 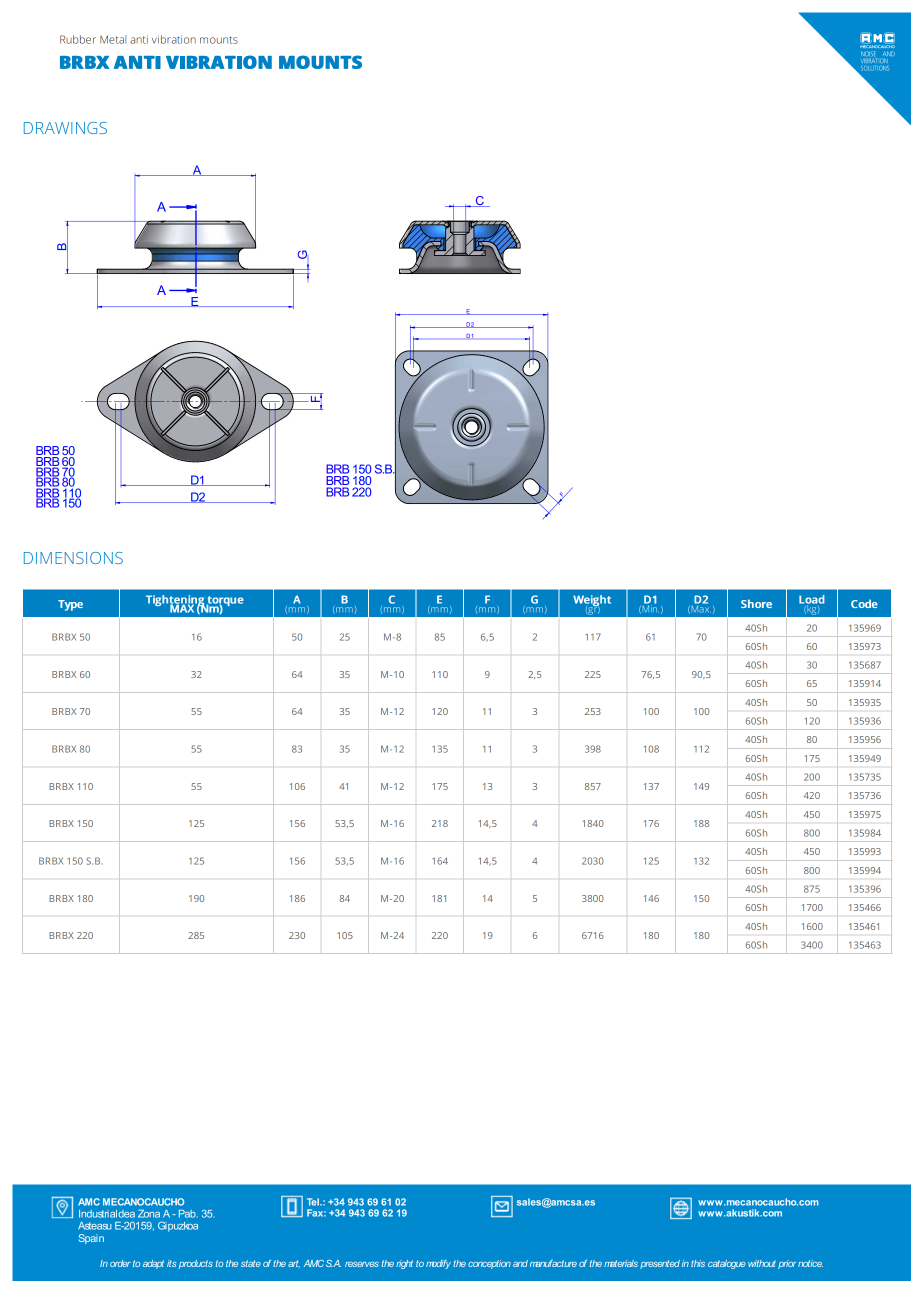 I want to click on Code, so click(x=864, y=603).
